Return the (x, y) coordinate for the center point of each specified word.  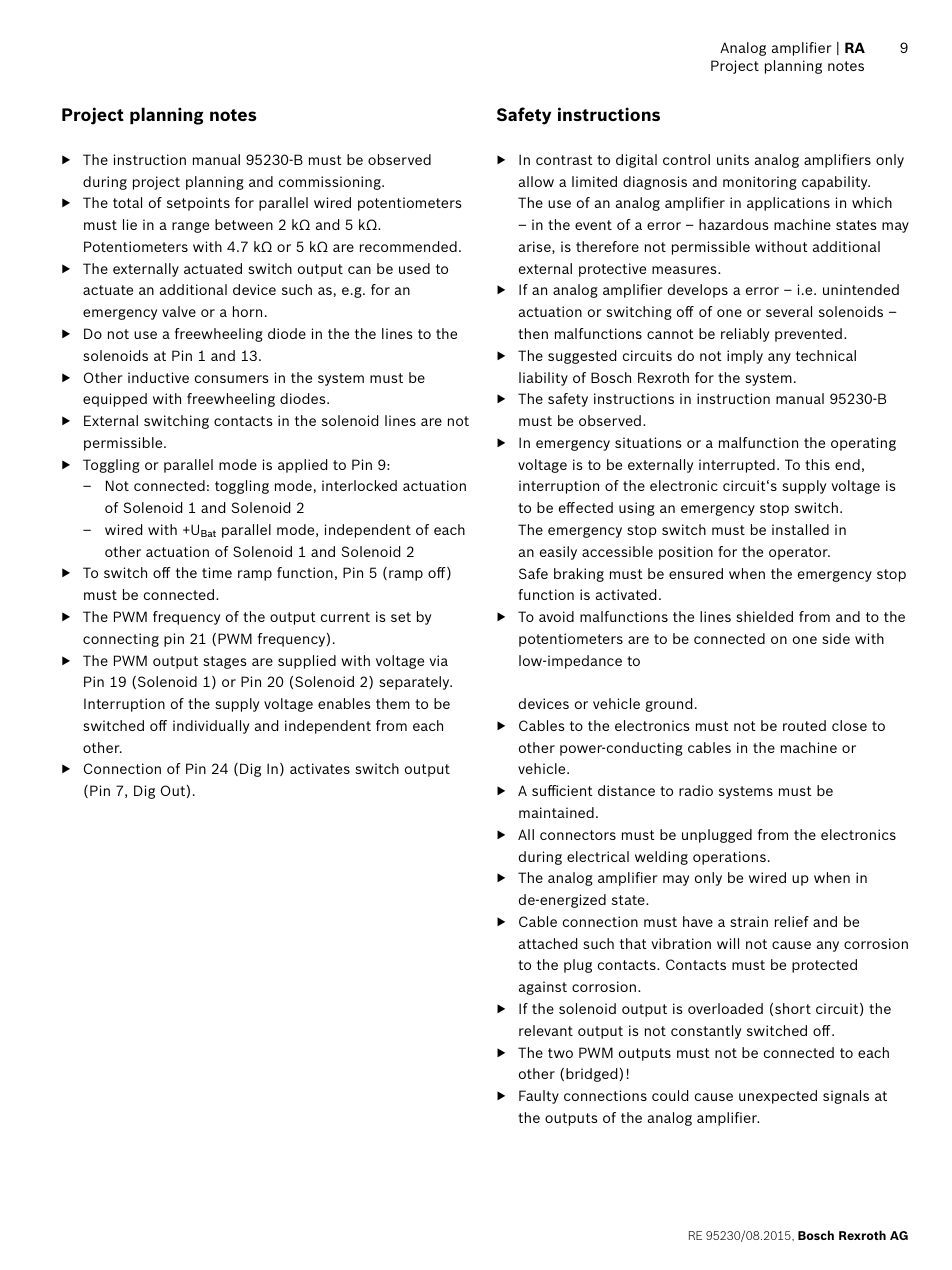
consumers (231, 379)
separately (415, 683)
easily (558, 553)
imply (745, 357)
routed (804, 725)
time (217, 572)
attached (548, 943)
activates (320, 768)
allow (536, 181)
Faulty (539, 1097)
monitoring (760, 183)
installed (800, 529)
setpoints (198, 204)
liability (543, 379)
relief (792, 921)
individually (211, 727)
